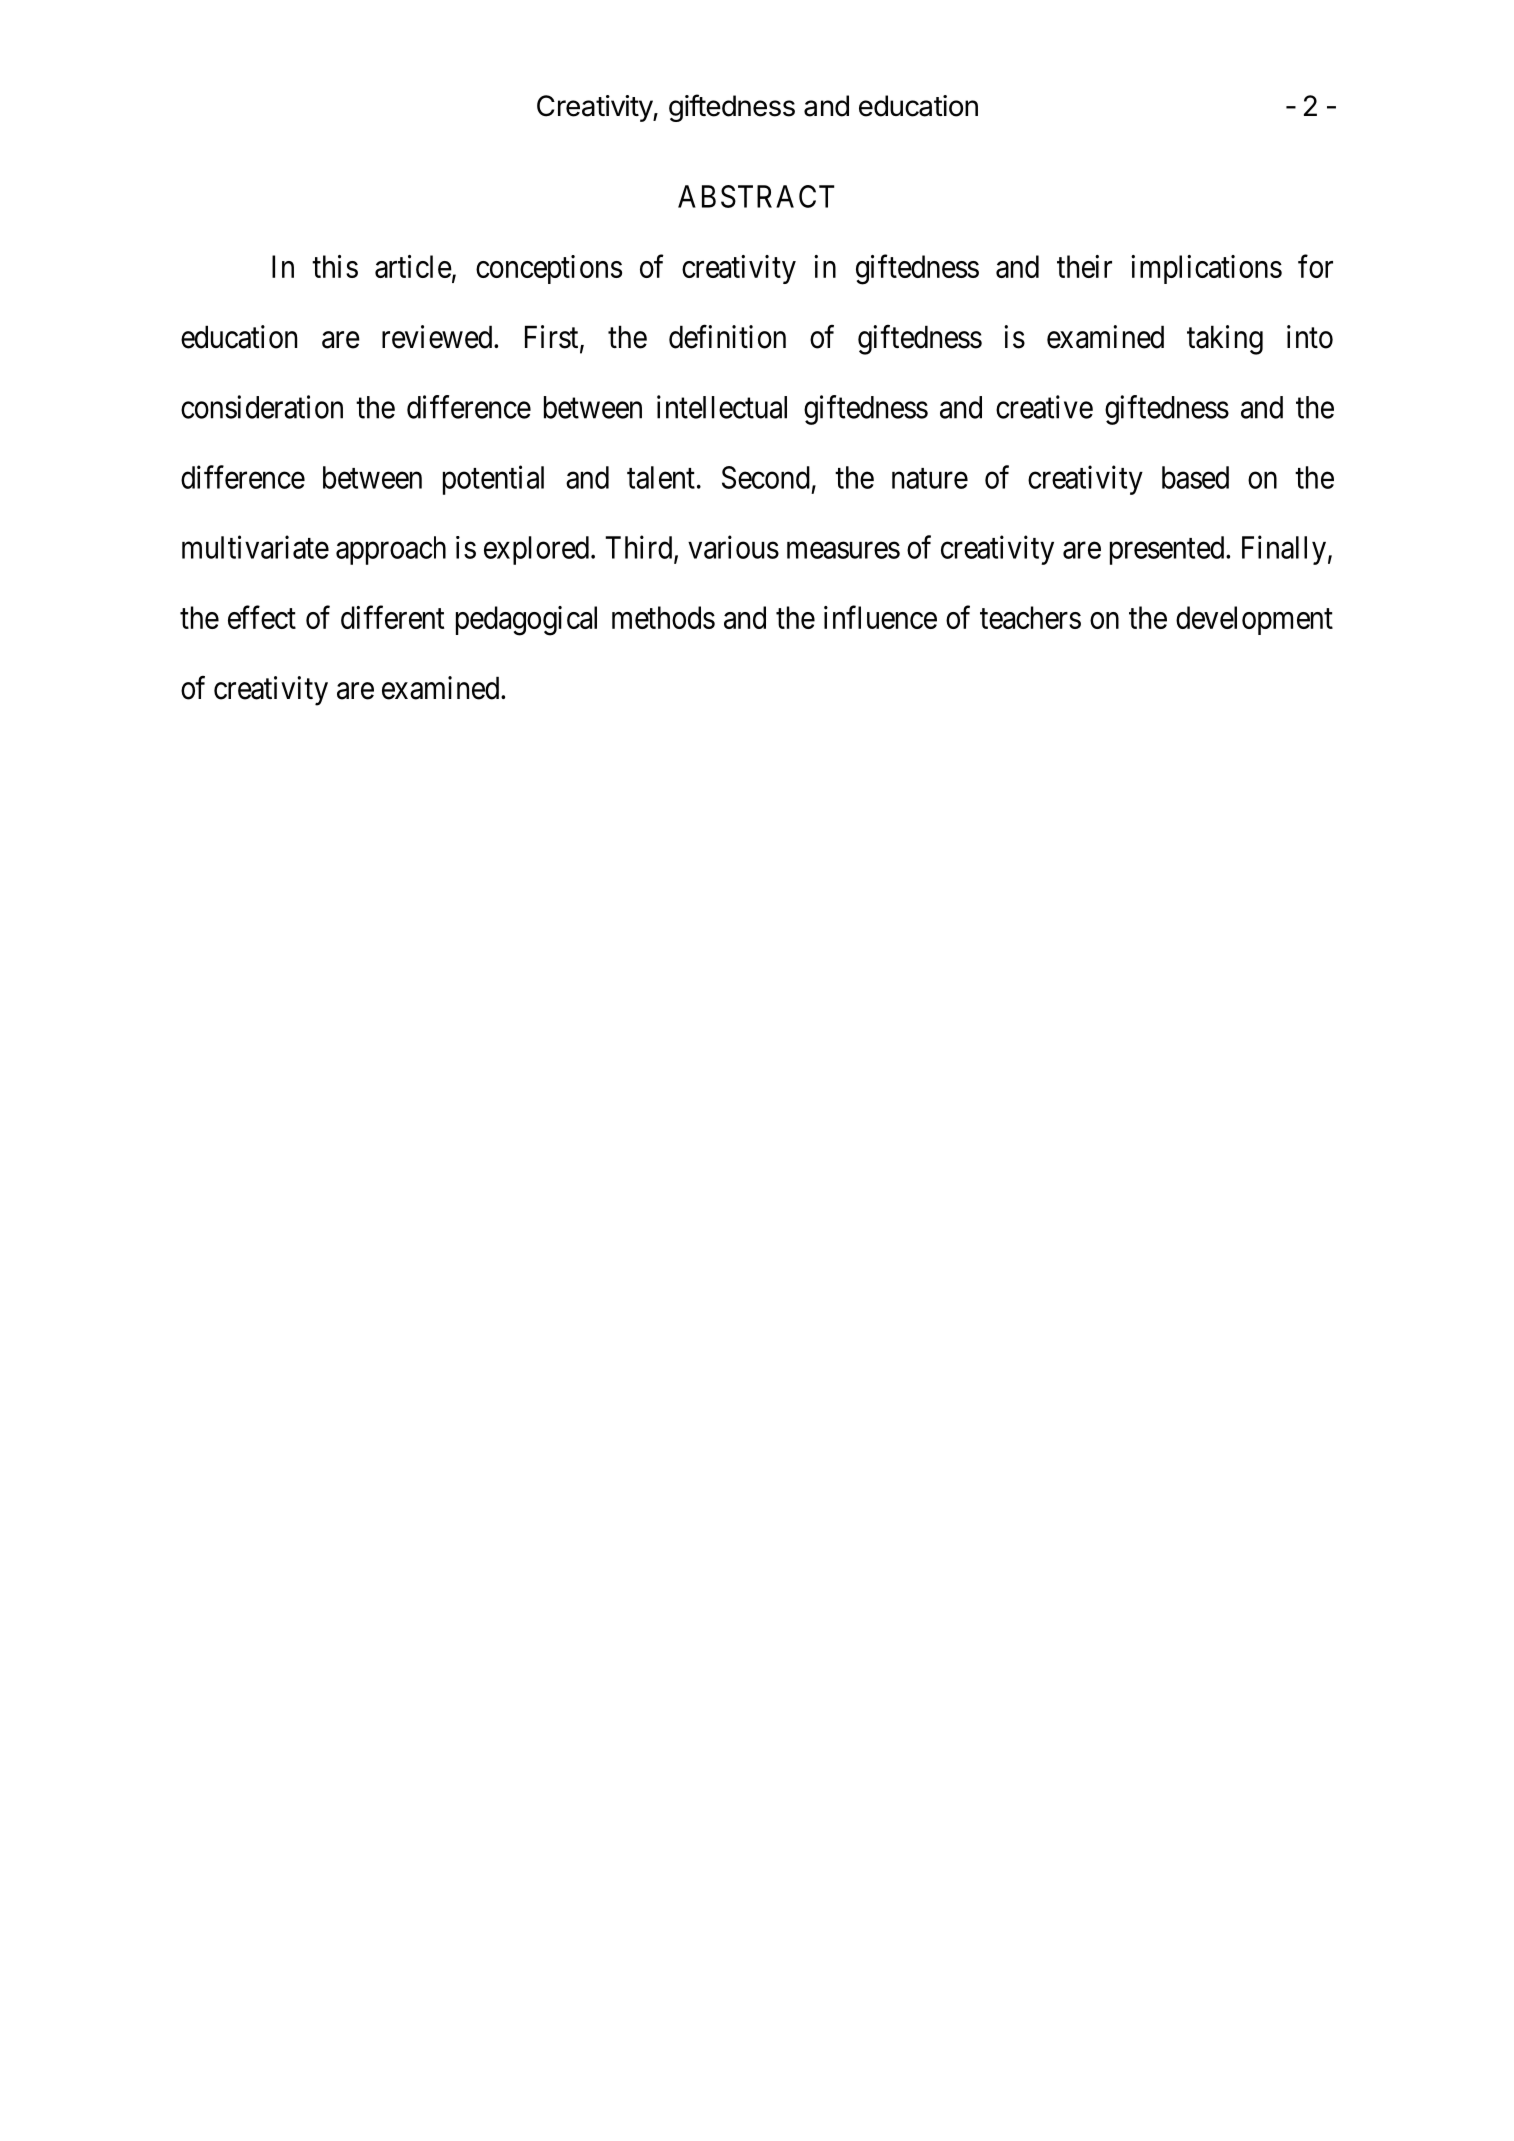 This screenshot has width=1514, height=2141. What do you see at coordinates (493, 480) in the screenshot?
I see `potential` at bounding box center [493, 480].
